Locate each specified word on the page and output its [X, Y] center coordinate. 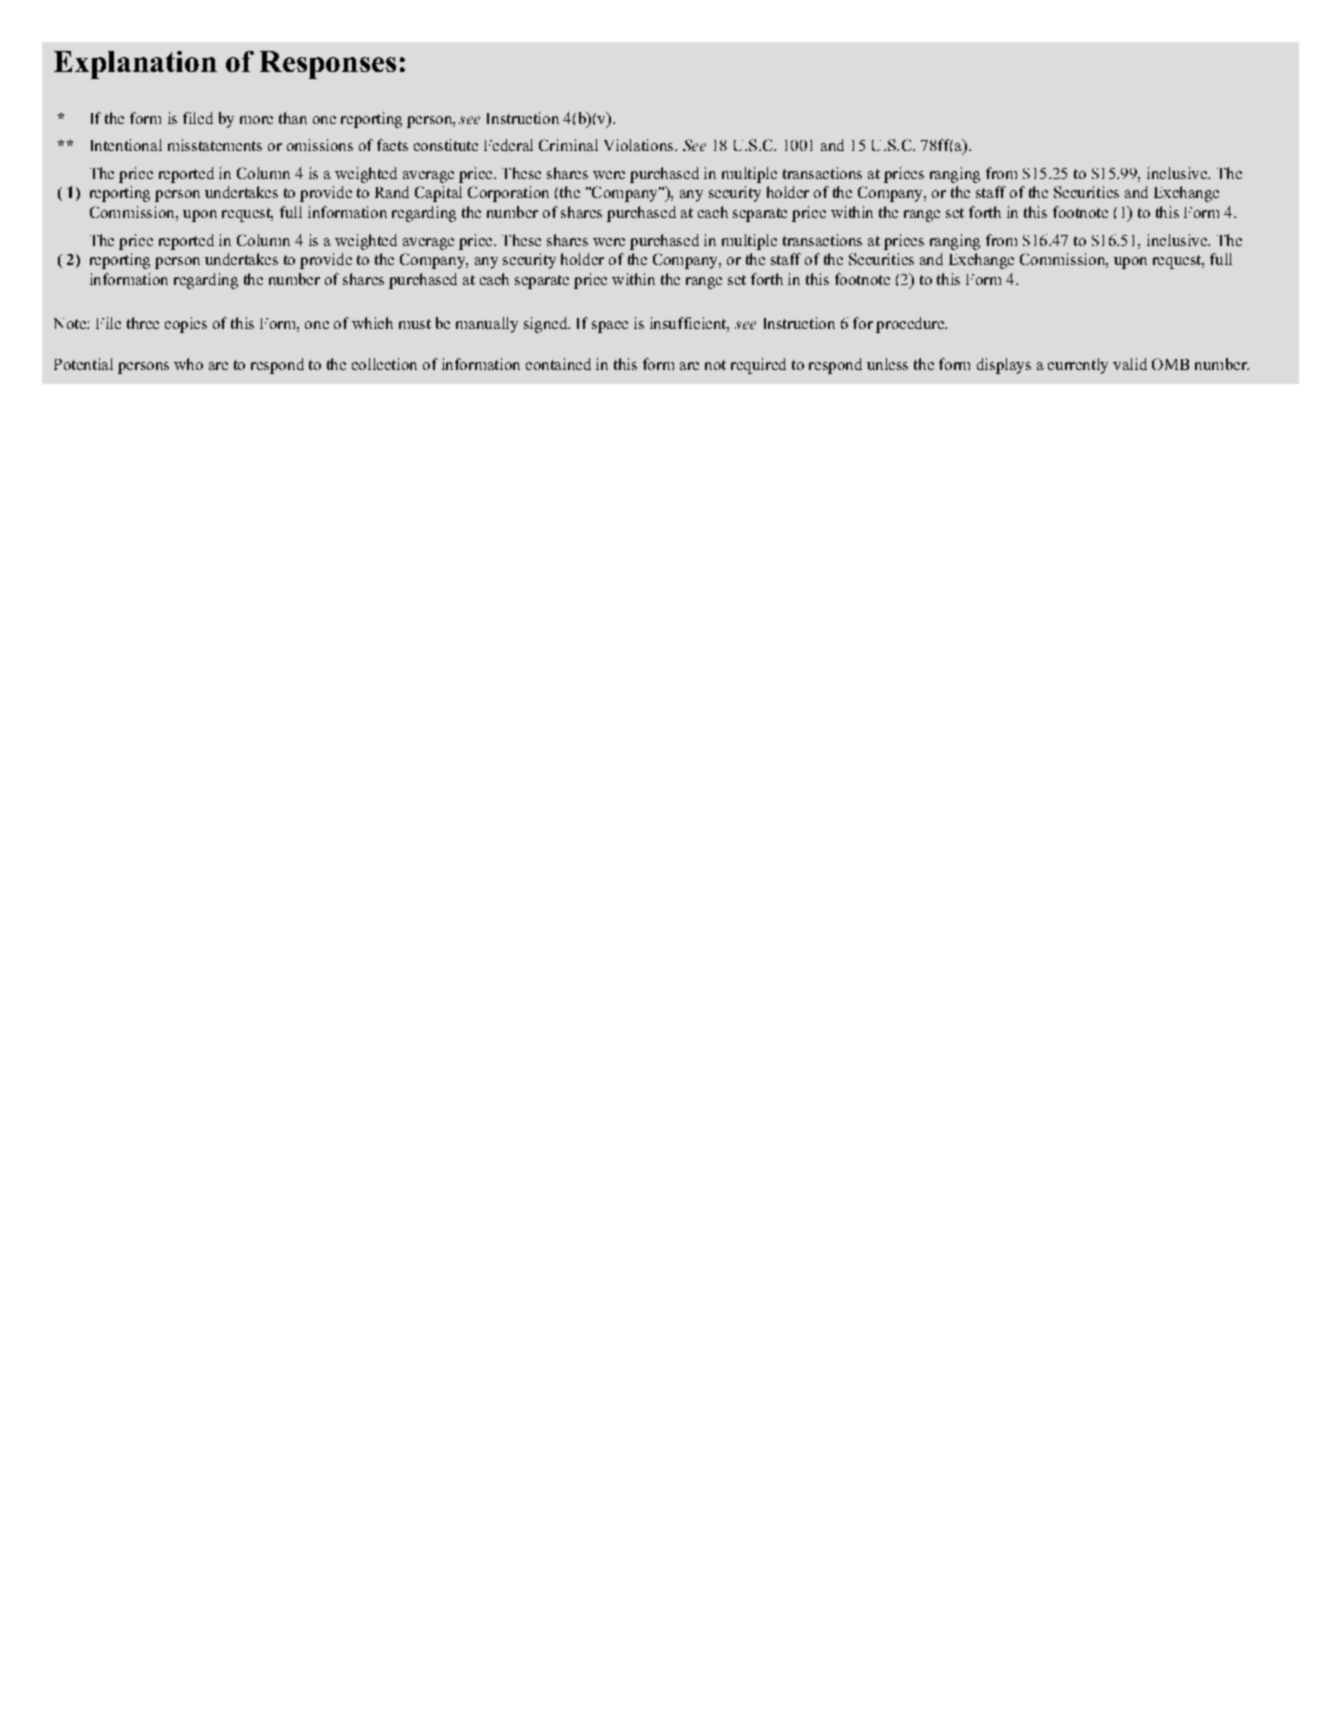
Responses [328, 65]
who [188, 364]
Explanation [135, 65]
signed [547, 325]
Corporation [508, 194]
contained [558, 364]
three [143, 323]
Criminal [568, 145]
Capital [438, 194]
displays [1004, 366]
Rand [392, 192]
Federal [508, 145]
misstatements [215, 145]
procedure [911, 325]
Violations [640, 145]
